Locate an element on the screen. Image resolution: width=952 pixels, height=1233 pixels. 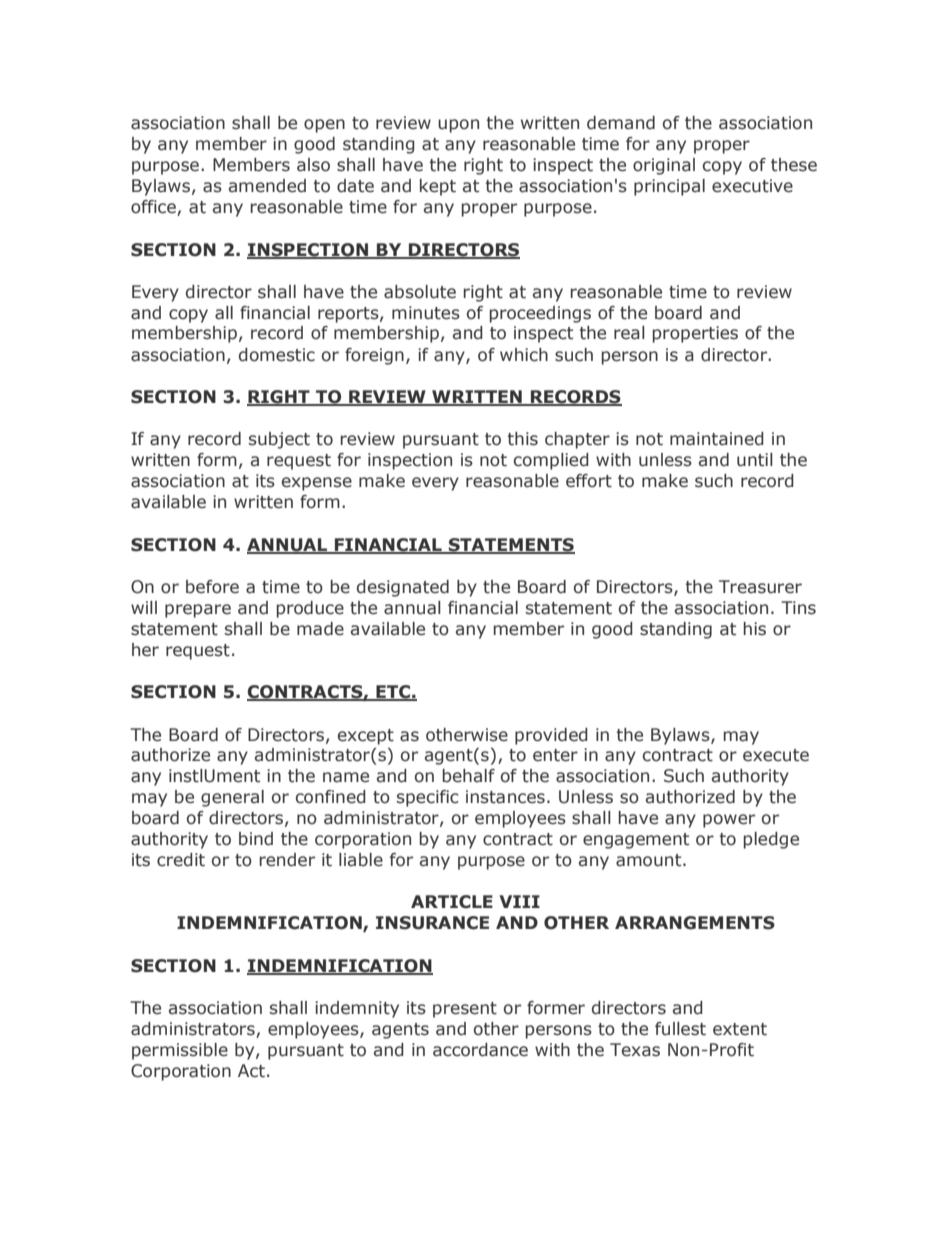
upon is located at coordinates (458, 126).
